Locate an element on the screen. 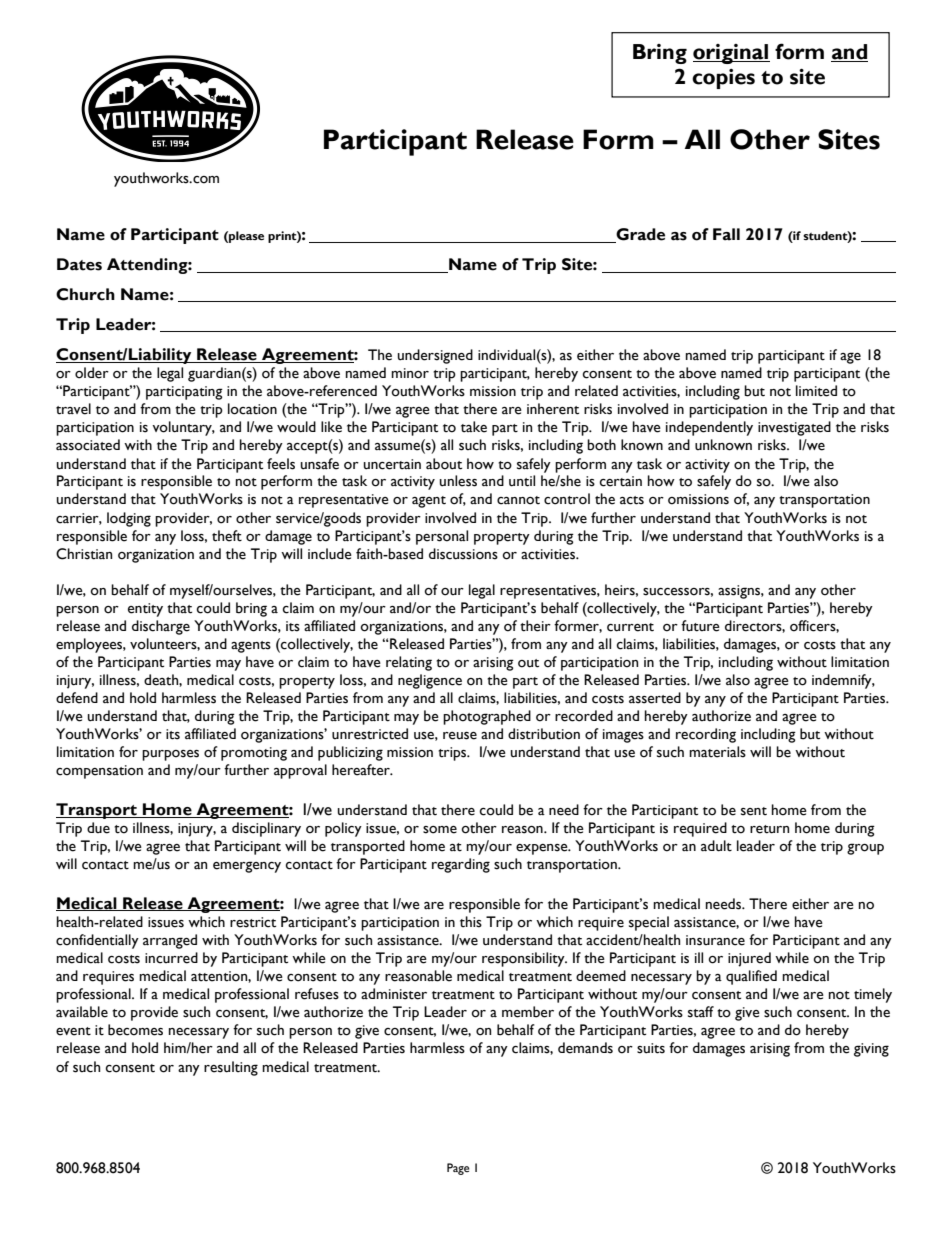 The width and height of the screenshot is (952, 1233). associated is located at coordinates (88, 445).
